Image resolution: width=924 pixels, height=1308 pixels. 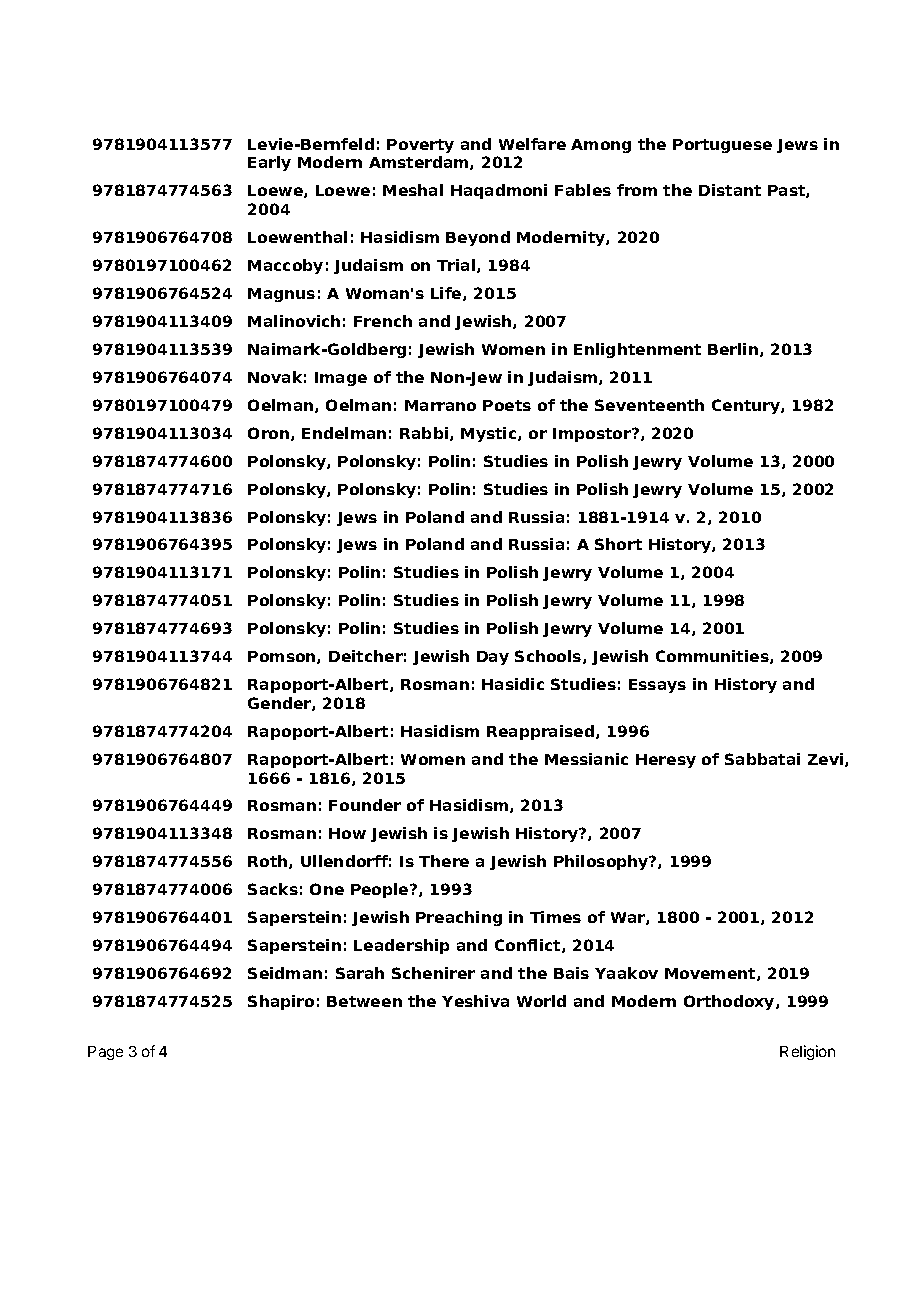 I want to click on Seventeenth, so click(x=649, y=405).
